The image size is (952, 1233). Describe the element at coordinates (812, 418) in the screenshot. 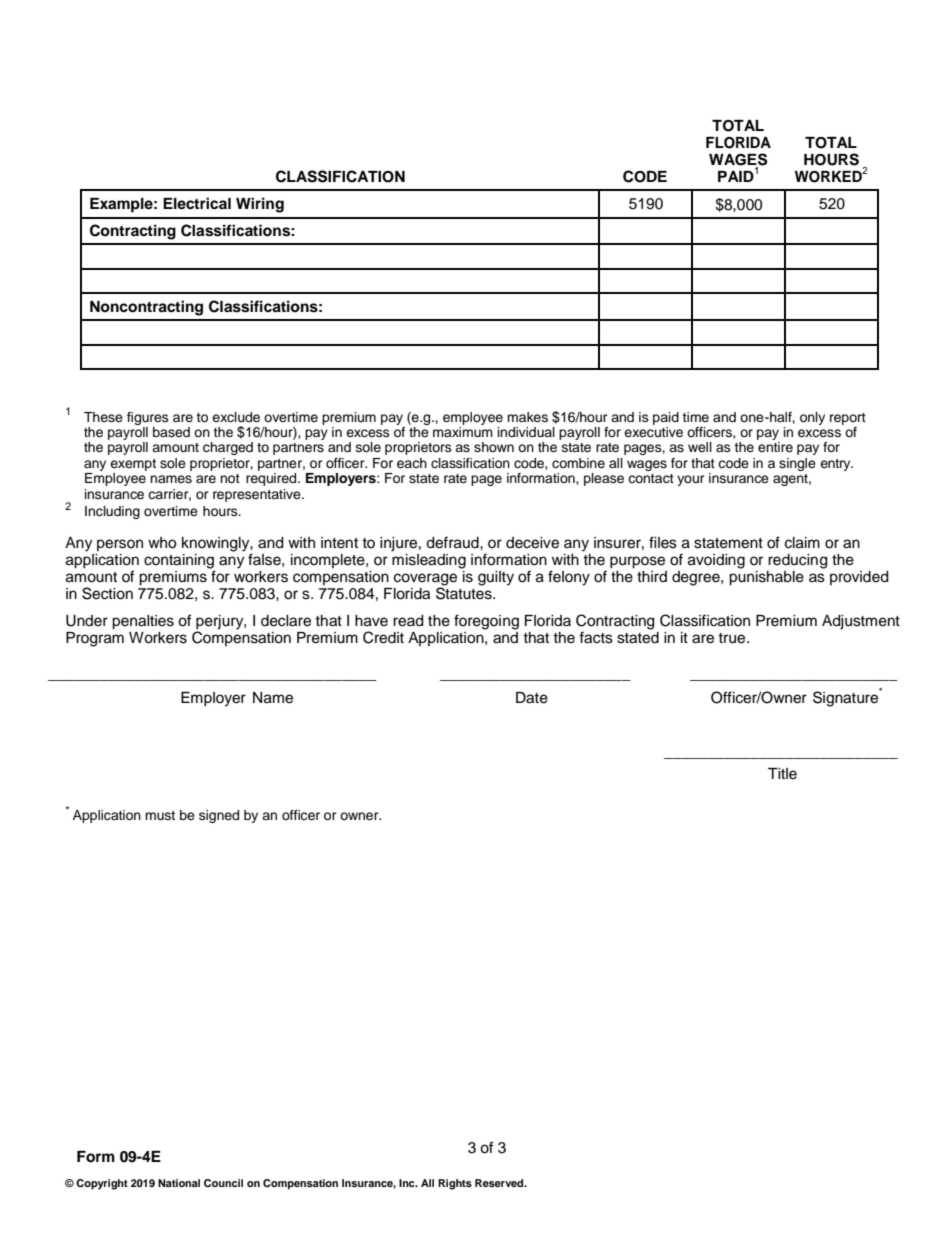

I see `only` at that location.
